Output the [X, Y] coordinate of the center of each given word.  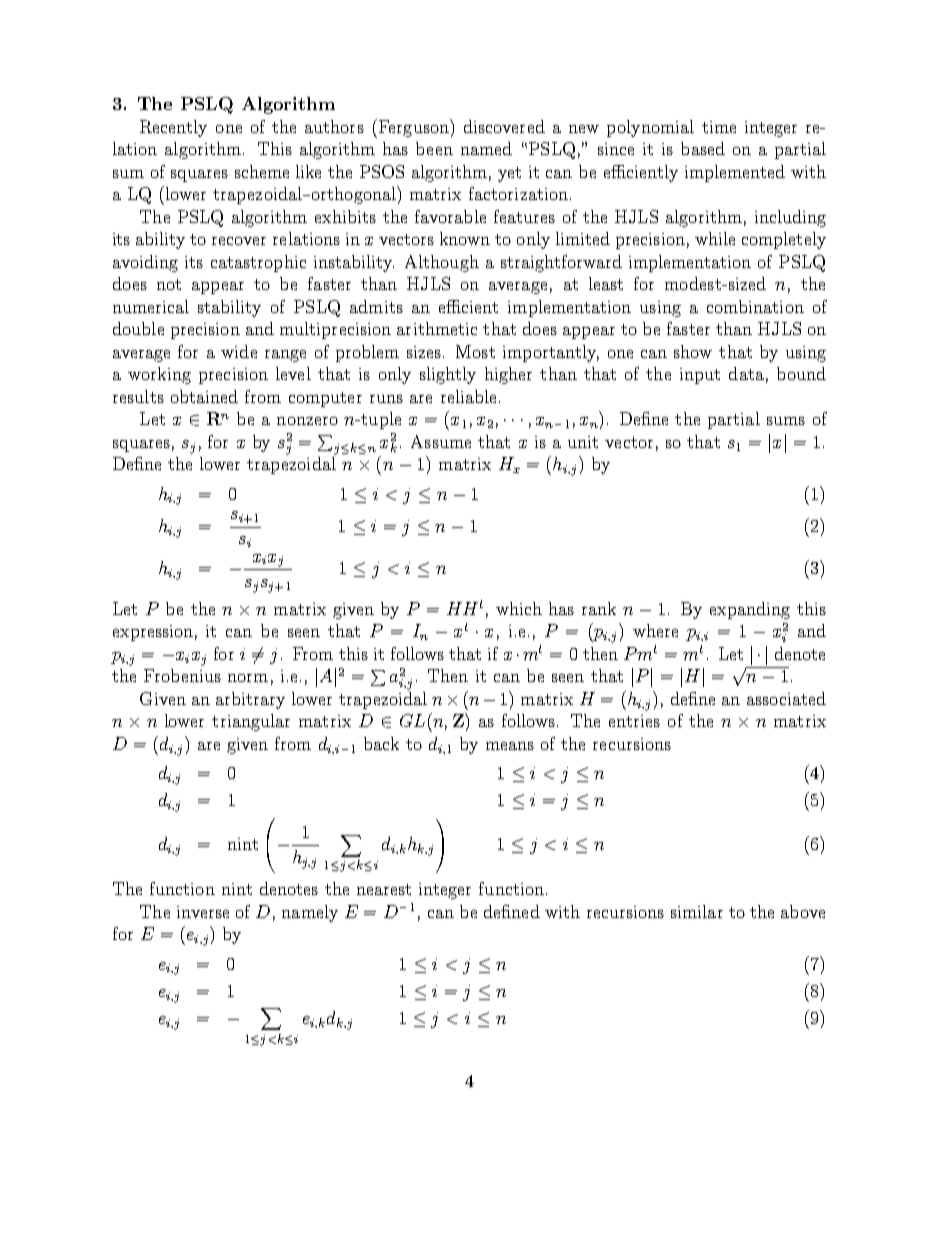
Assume [441, 441]
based [703, 148]
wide [239, 351]
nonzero [307, 421]
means [510, 746]
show [693, 351]
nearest [384, 889]
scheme [262, 171]
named [486, 148]
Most [475, 351]
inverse [203, 912]
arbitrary [250, 700]
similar [697, 911]
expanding [750, 610]
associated [786, 698]
